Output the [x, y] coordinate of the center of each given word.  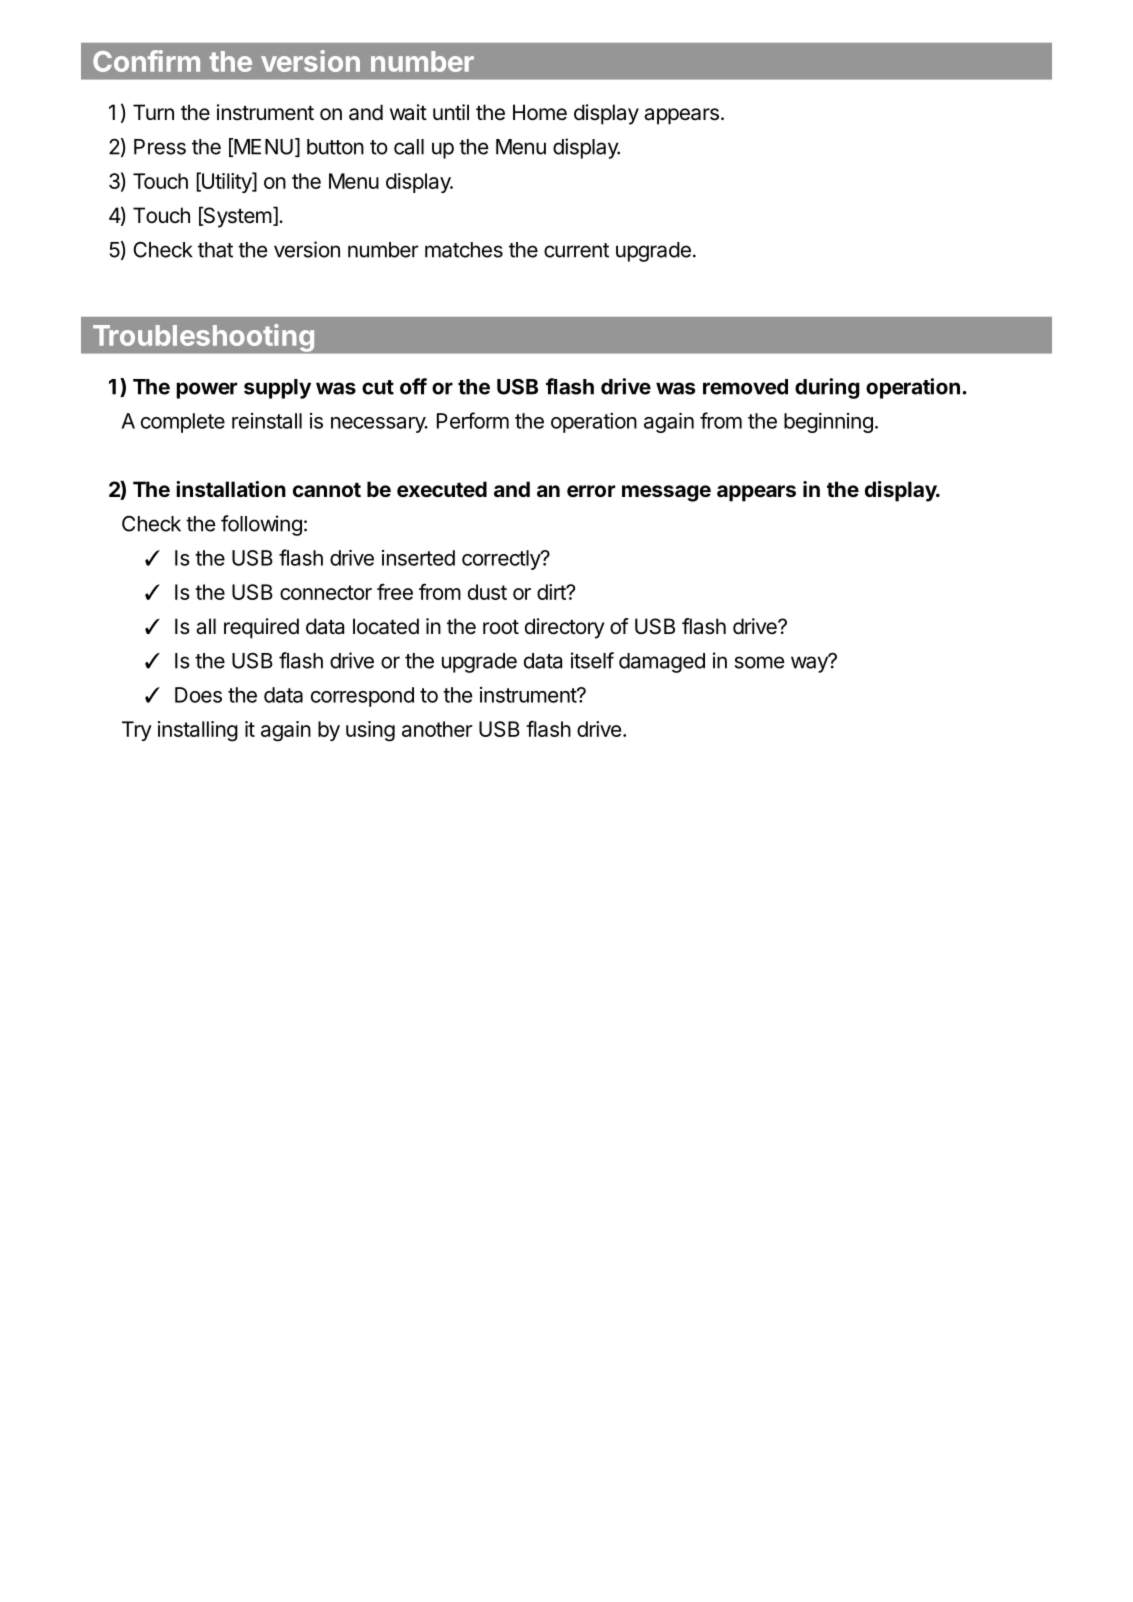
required [261, 628]
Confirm [146, 61]
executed [442, 489]
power [207, 390]
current [576, 250]
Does [198, 695]
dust [487, 592]
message [666, 493]
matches [464, 250]
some [760, 662]
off [413, 386]
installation [231, 489]
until [451, 112]
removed [745, 387]
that [215, 250]
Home [540, 112]
